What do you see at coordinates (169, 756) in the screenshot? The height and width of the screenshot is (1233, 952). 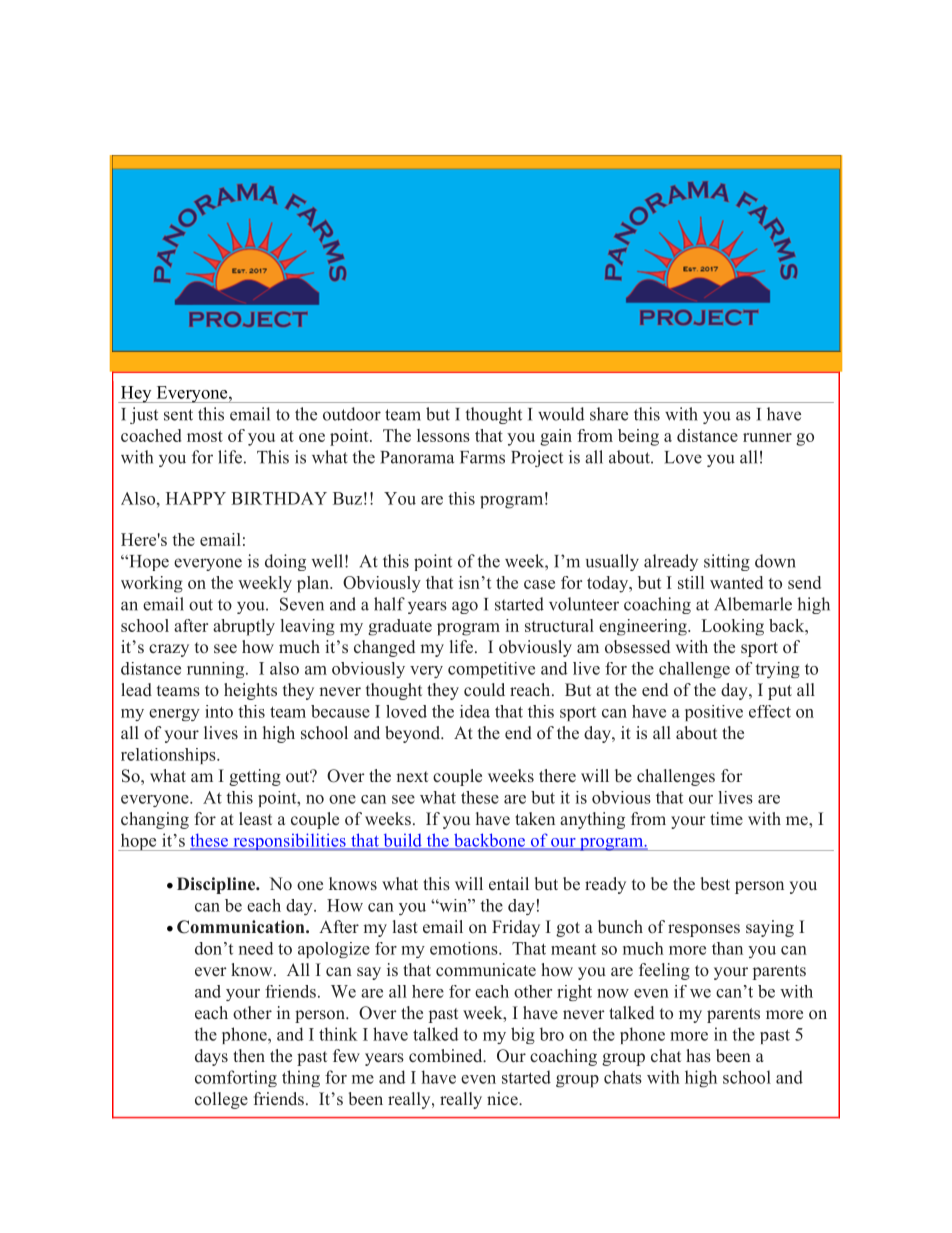 I see `relationships` at bounding box center [169, 756].
